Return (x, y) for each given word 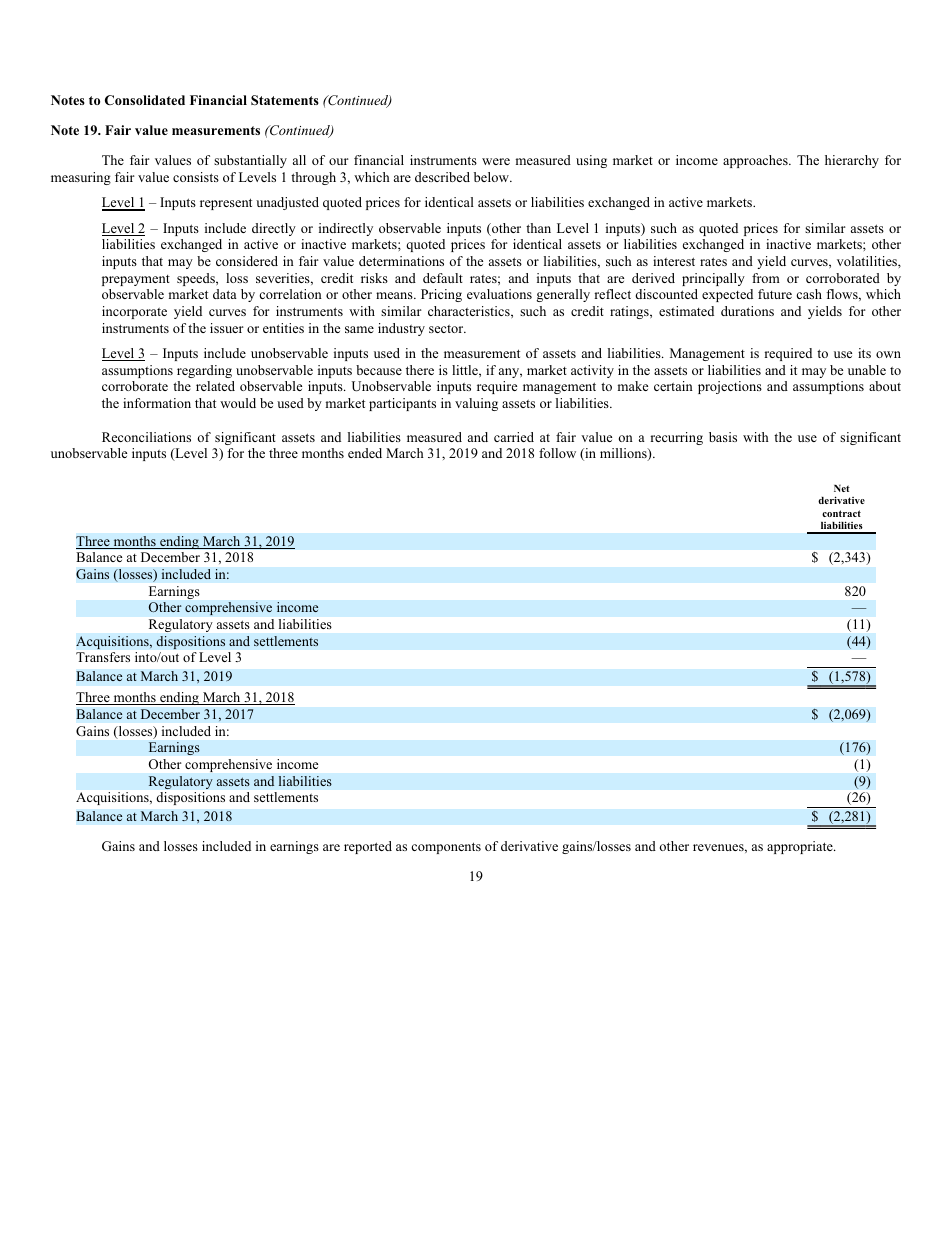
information (157, 403)
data (225, 294)
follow (557, 453)
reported (368, 847)
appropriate (801, 847)
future (775, 294)
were (496, 161)
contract (841, 513)
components (446, 848)
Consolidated (145, 100)
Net (842, 488)
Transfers (103, 657)
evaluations (499, 294)
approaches (756, 161)
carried (514, 437)
